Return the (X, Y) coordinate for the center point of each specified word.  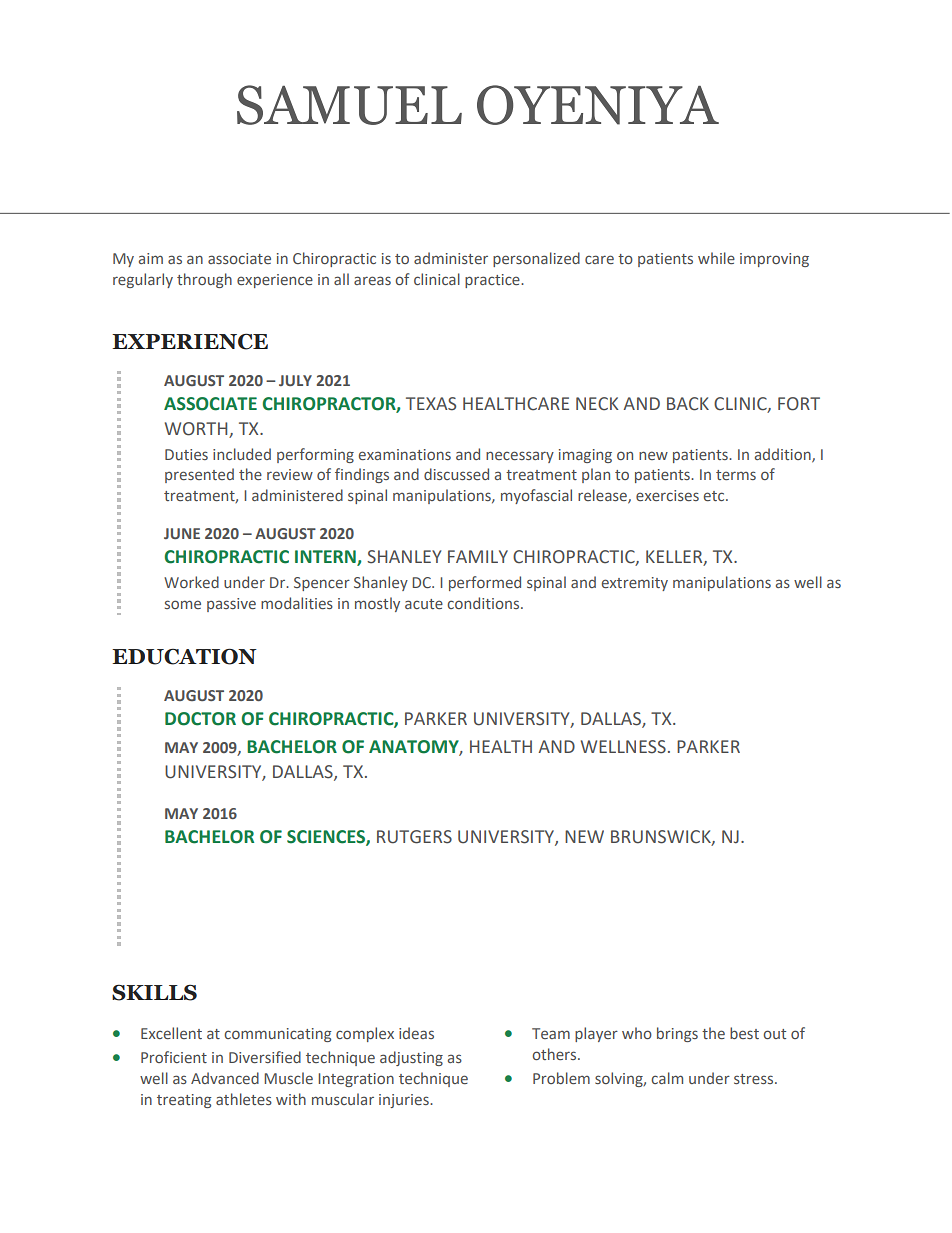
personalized (536, 259)
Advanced (225, 1078)
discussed (456, 474)
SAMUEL (349, 105)
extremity (635, 584)
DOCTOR (200, 719)
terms (736, 475)
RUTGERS (414, 837)
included (242, 454)
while (716, 258)
